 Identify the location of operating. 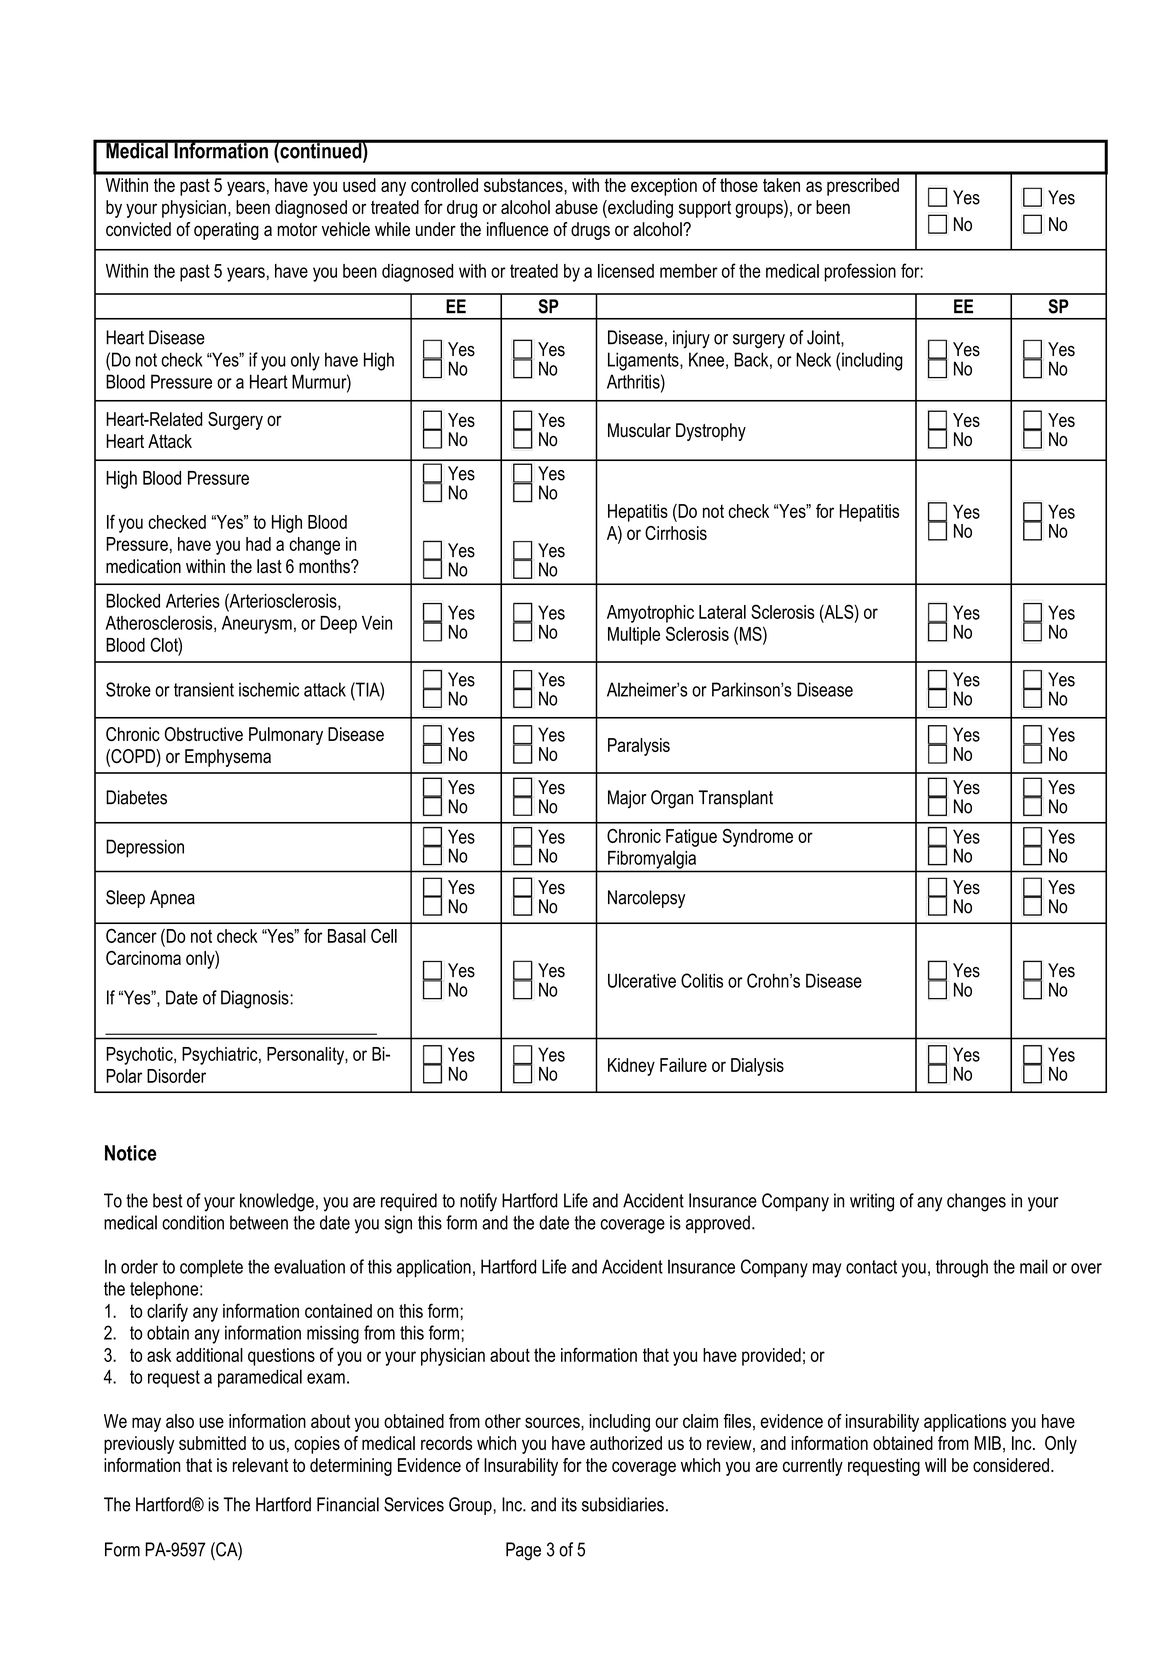
(226, 231).
